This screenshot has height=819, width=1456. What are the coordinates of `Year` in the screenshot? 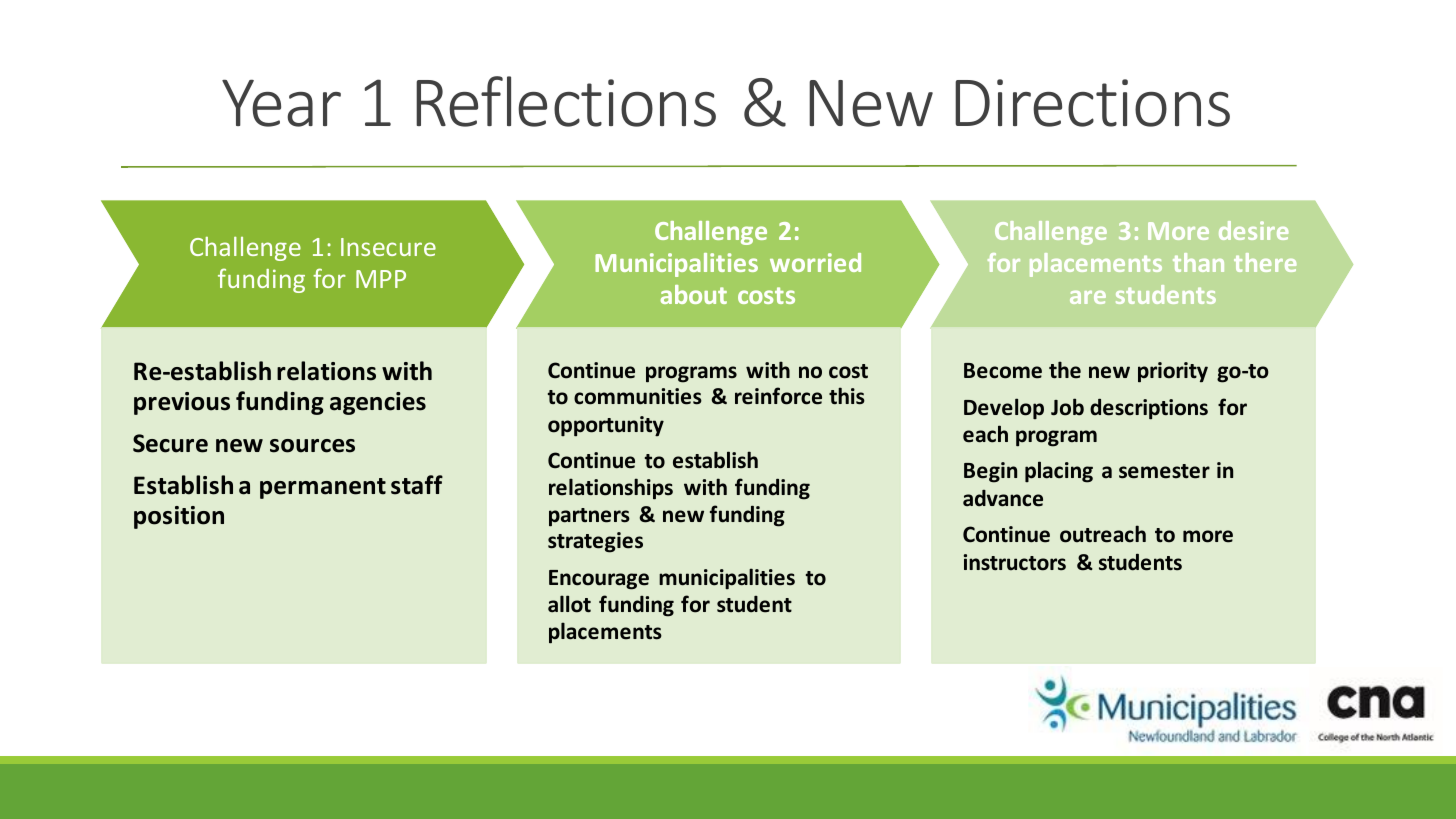 It's located at (281, 103).
